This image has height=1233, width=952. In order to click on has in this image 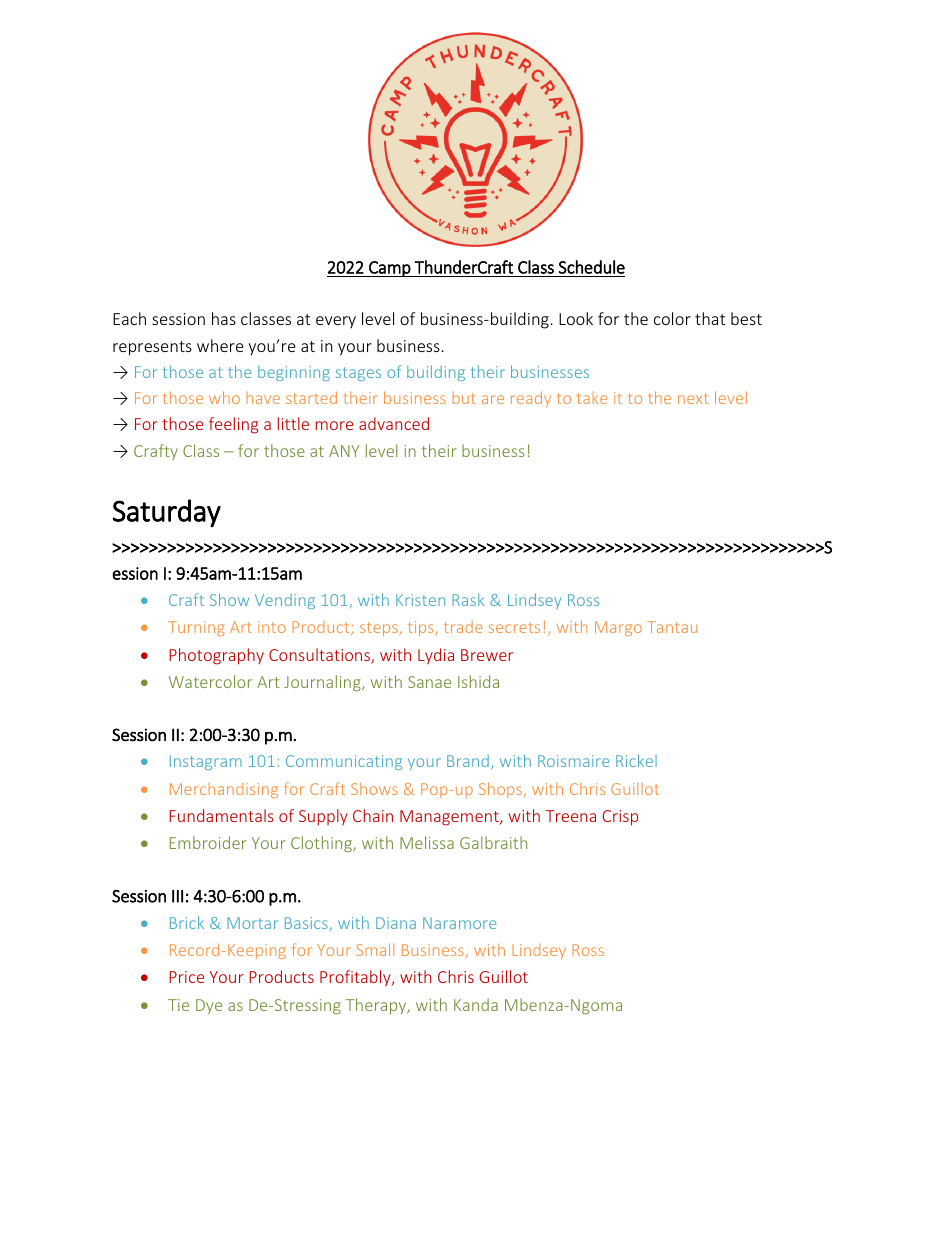, I will do `click(224, 318)`.
